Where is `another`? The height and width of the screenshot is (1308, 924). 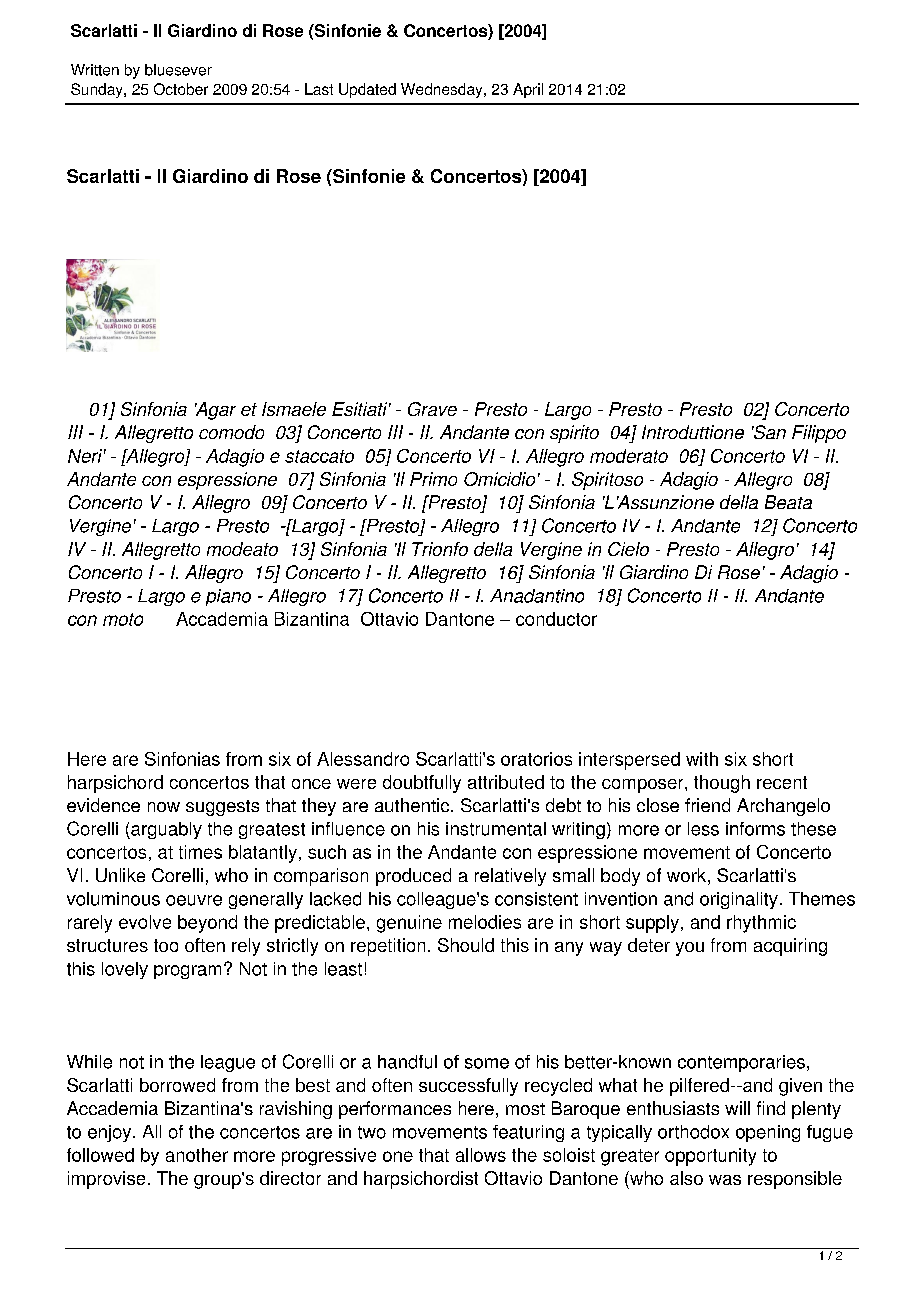 another is located at coordinates (197, 1155).
